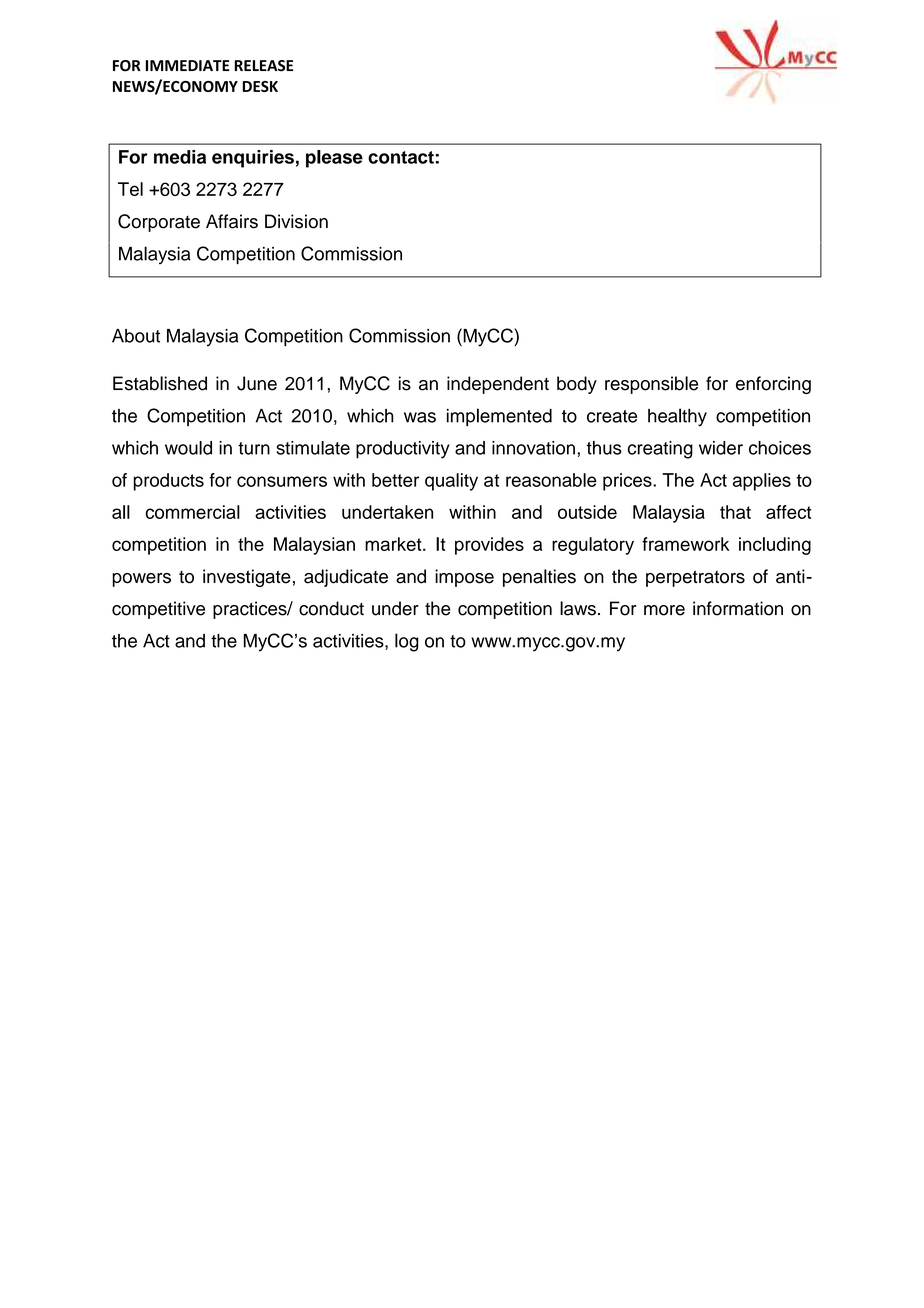  What do you see at coordinates (334, 159) in the screenshot?
I see `please` at bounding box center [334, 159].
